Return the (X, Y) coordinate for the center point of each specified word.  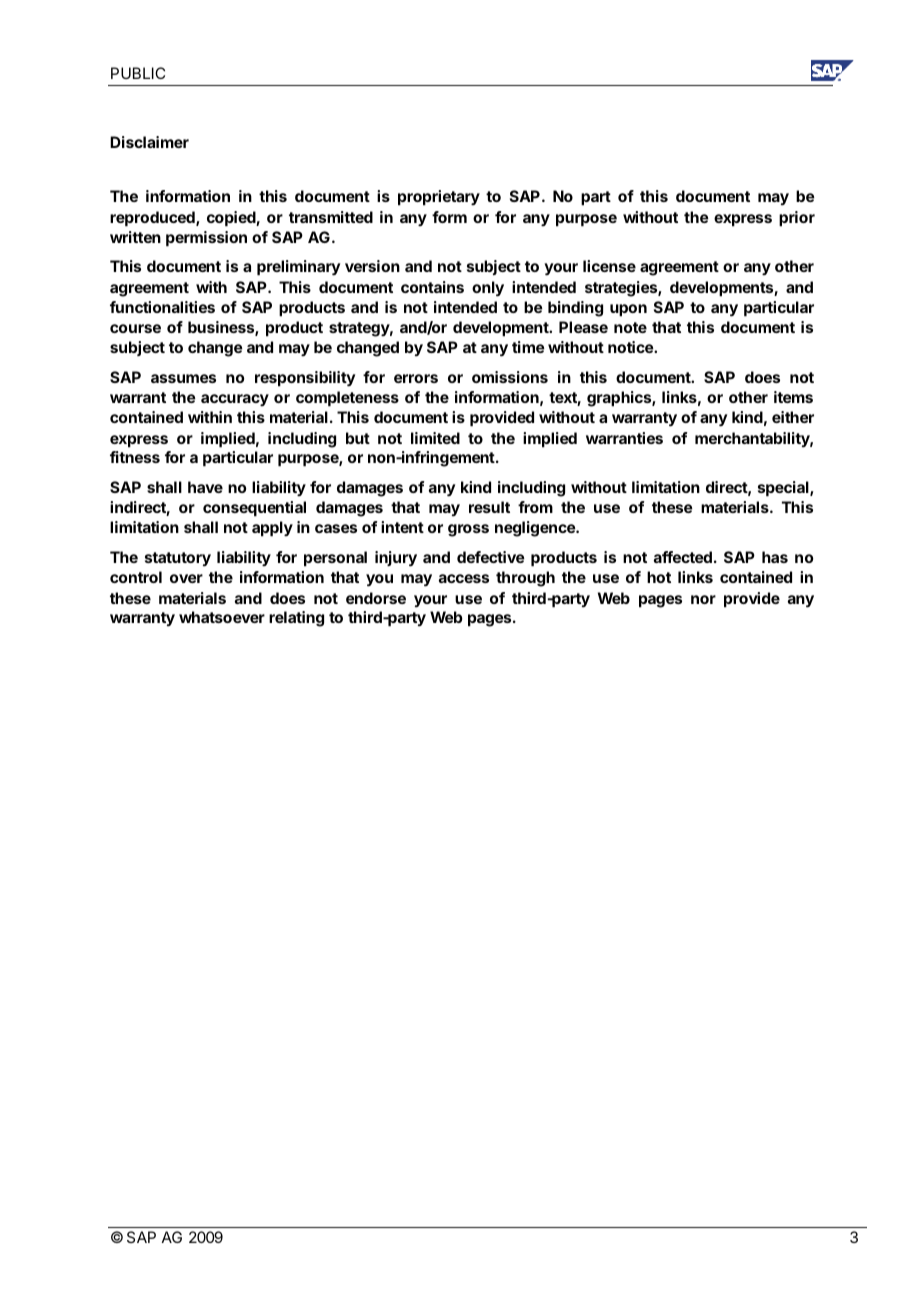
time (528, 347)
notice (631, 347)
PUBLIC (138, 73)
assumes (183, 378)
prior (797, 219)
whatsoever (222, 617)
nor (703, 599)
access (464, 578)
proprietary (439, 198)
